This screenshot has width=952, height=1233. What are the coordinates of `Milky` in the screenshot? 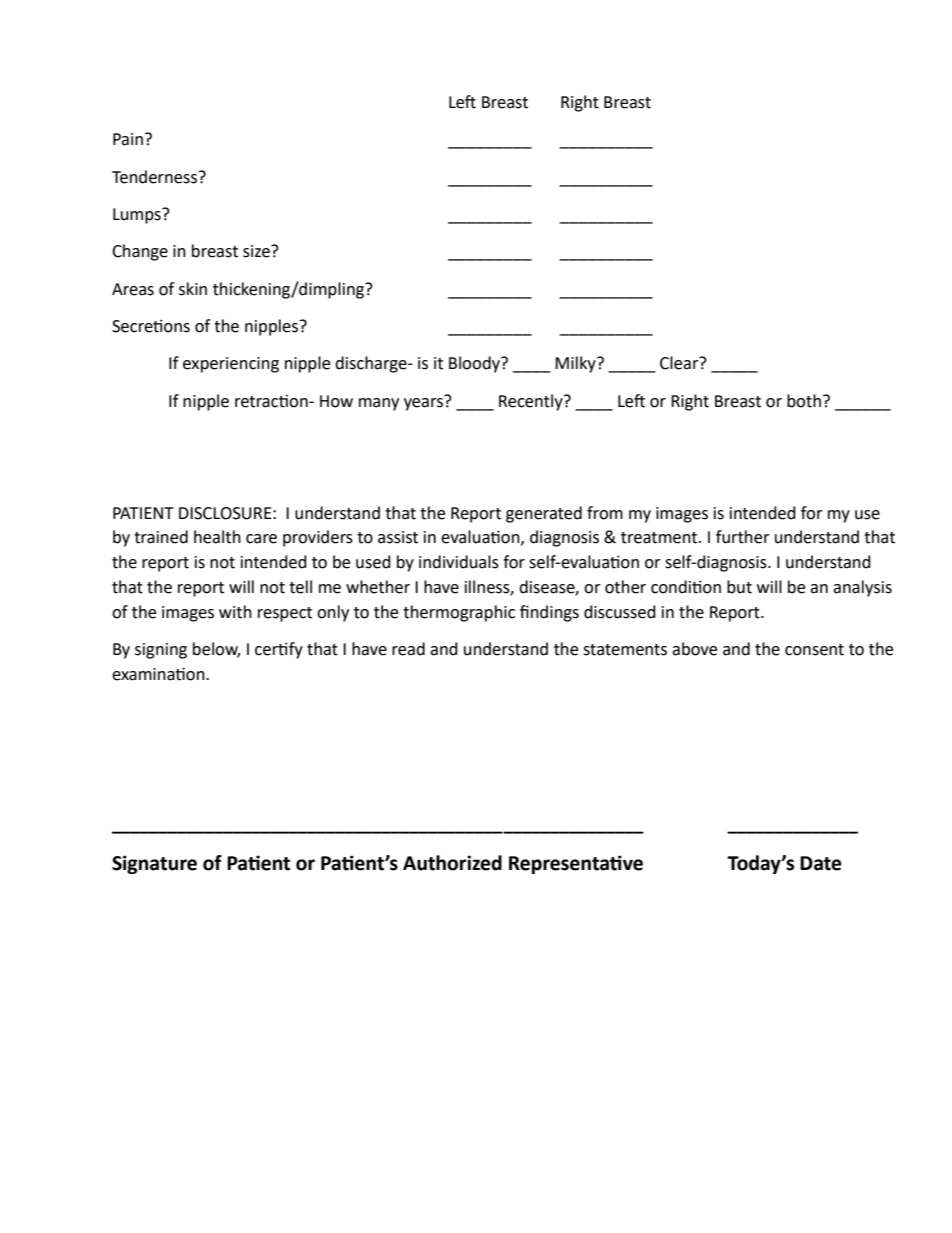 It's located at (576, 364).
